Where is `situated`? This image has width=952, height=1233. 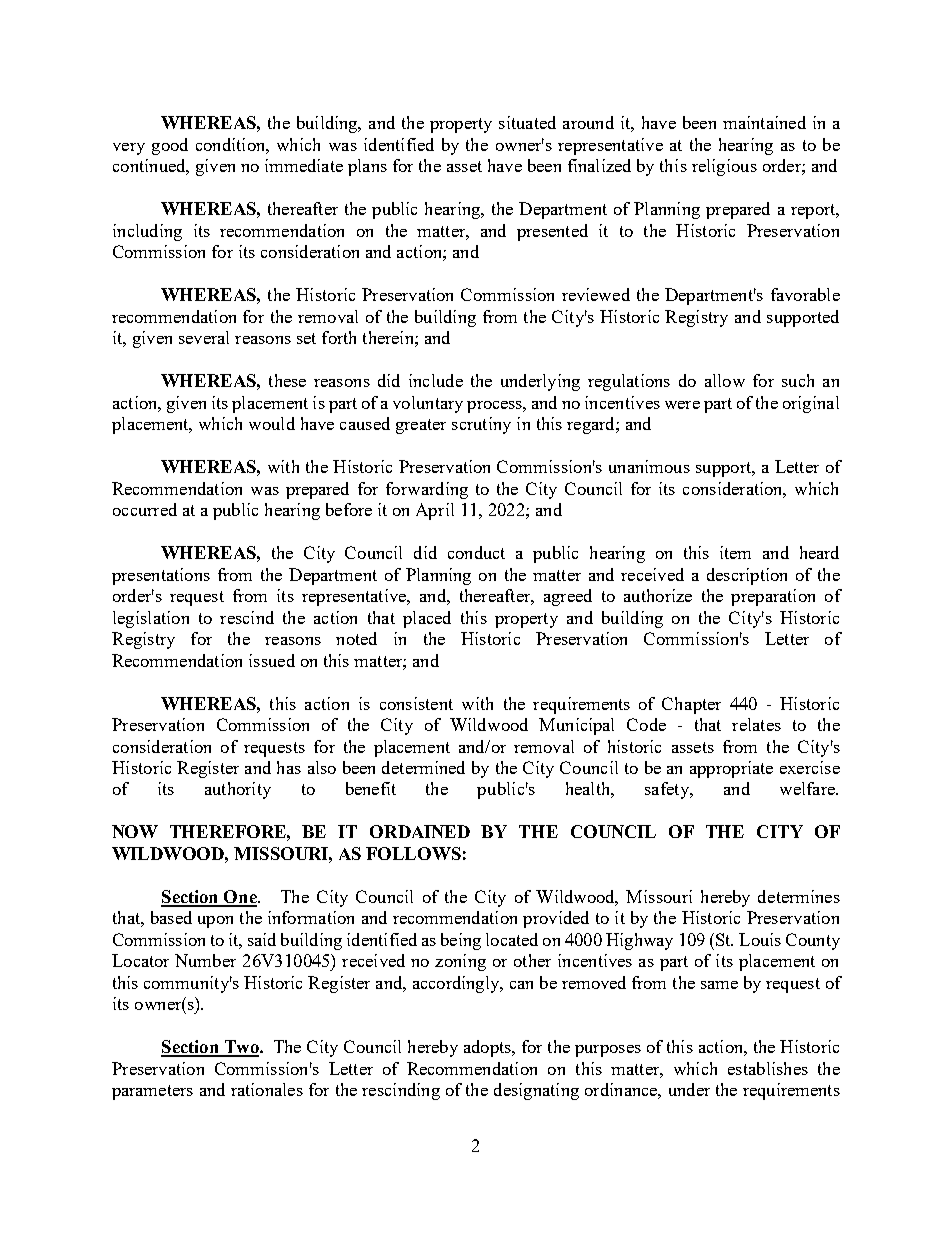
situated is located at coordinates (527, 122).
